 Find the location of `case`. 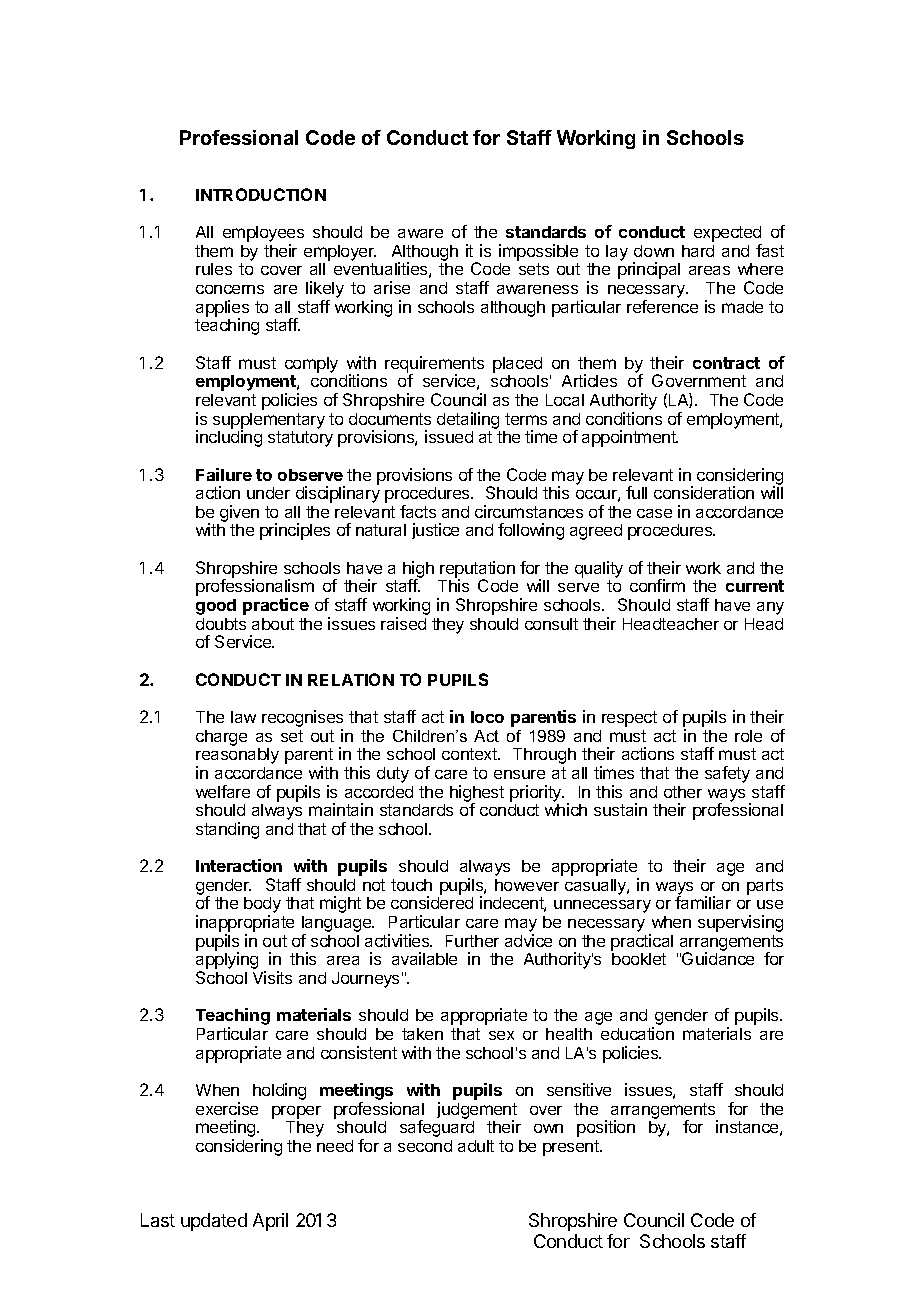

case is located at coordinates (654, 513).
